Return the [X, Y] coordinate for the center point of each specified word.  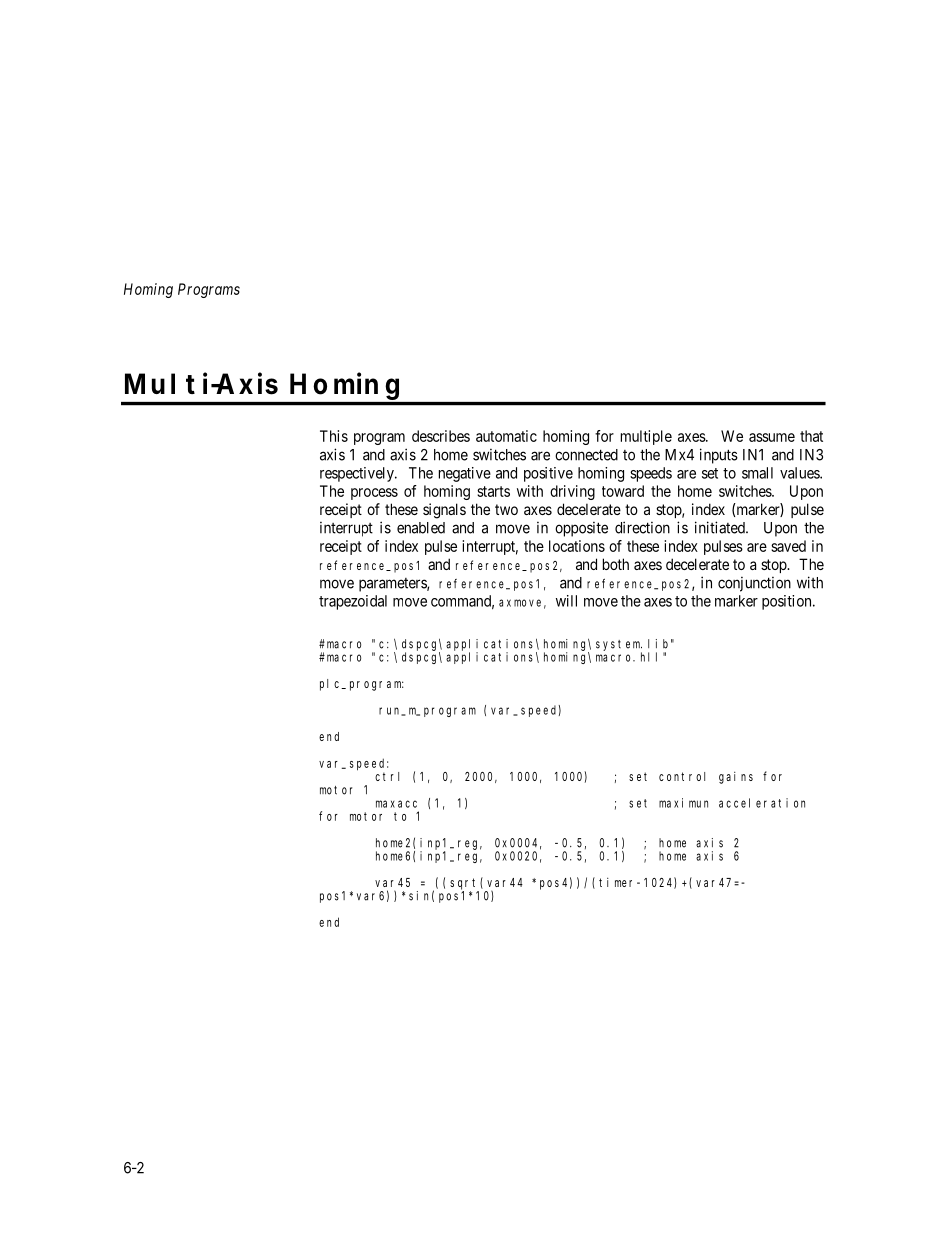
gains [736, 778]
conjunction [754, 584]
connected [586, 455]
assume [772, 437]
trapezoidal [353, 602]
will [566, 601]
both [616, 564]
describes [441, 436]
